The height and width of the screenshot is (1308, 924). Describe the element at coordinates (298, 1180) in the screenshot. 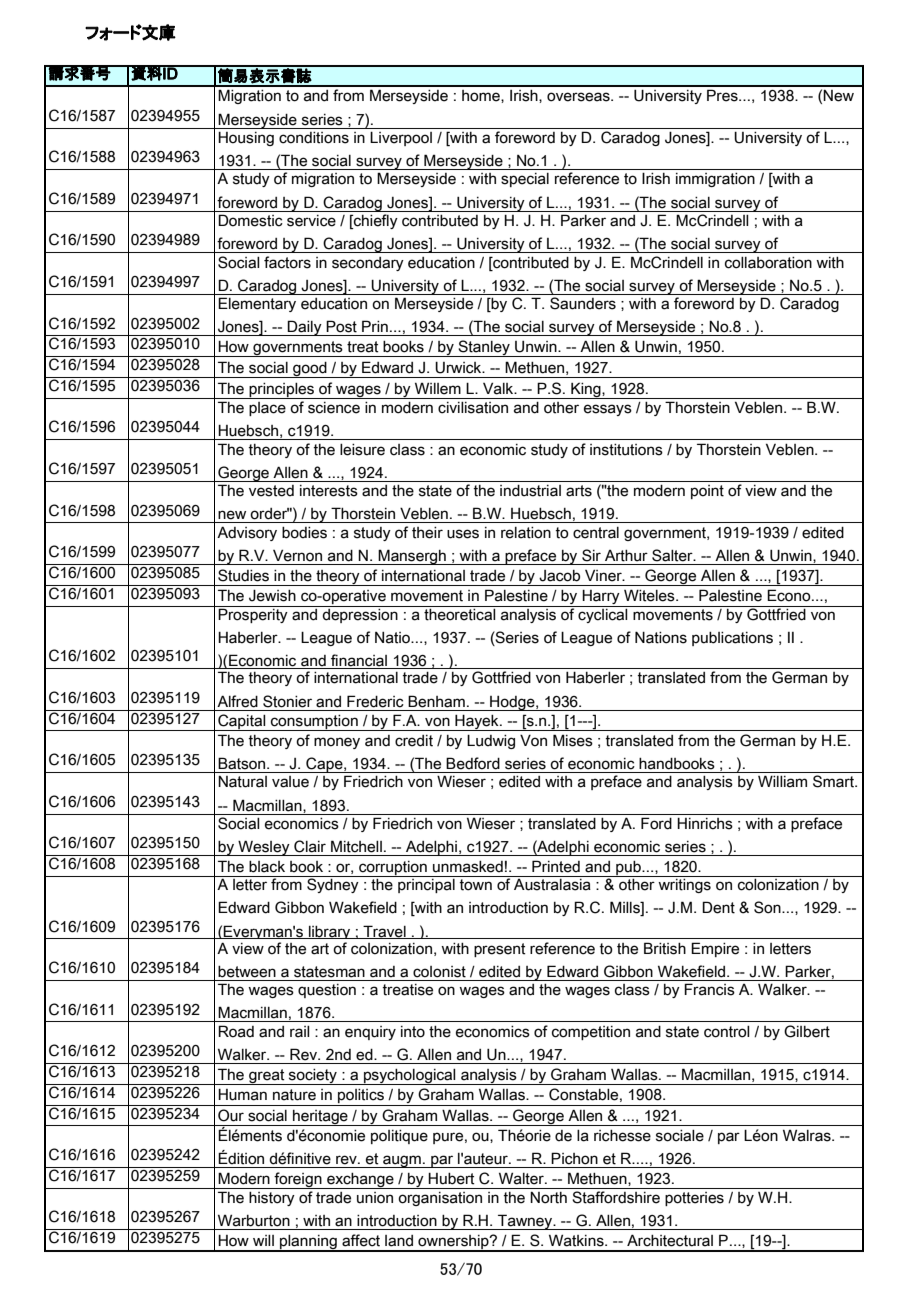

I see `foreign` at that location.
